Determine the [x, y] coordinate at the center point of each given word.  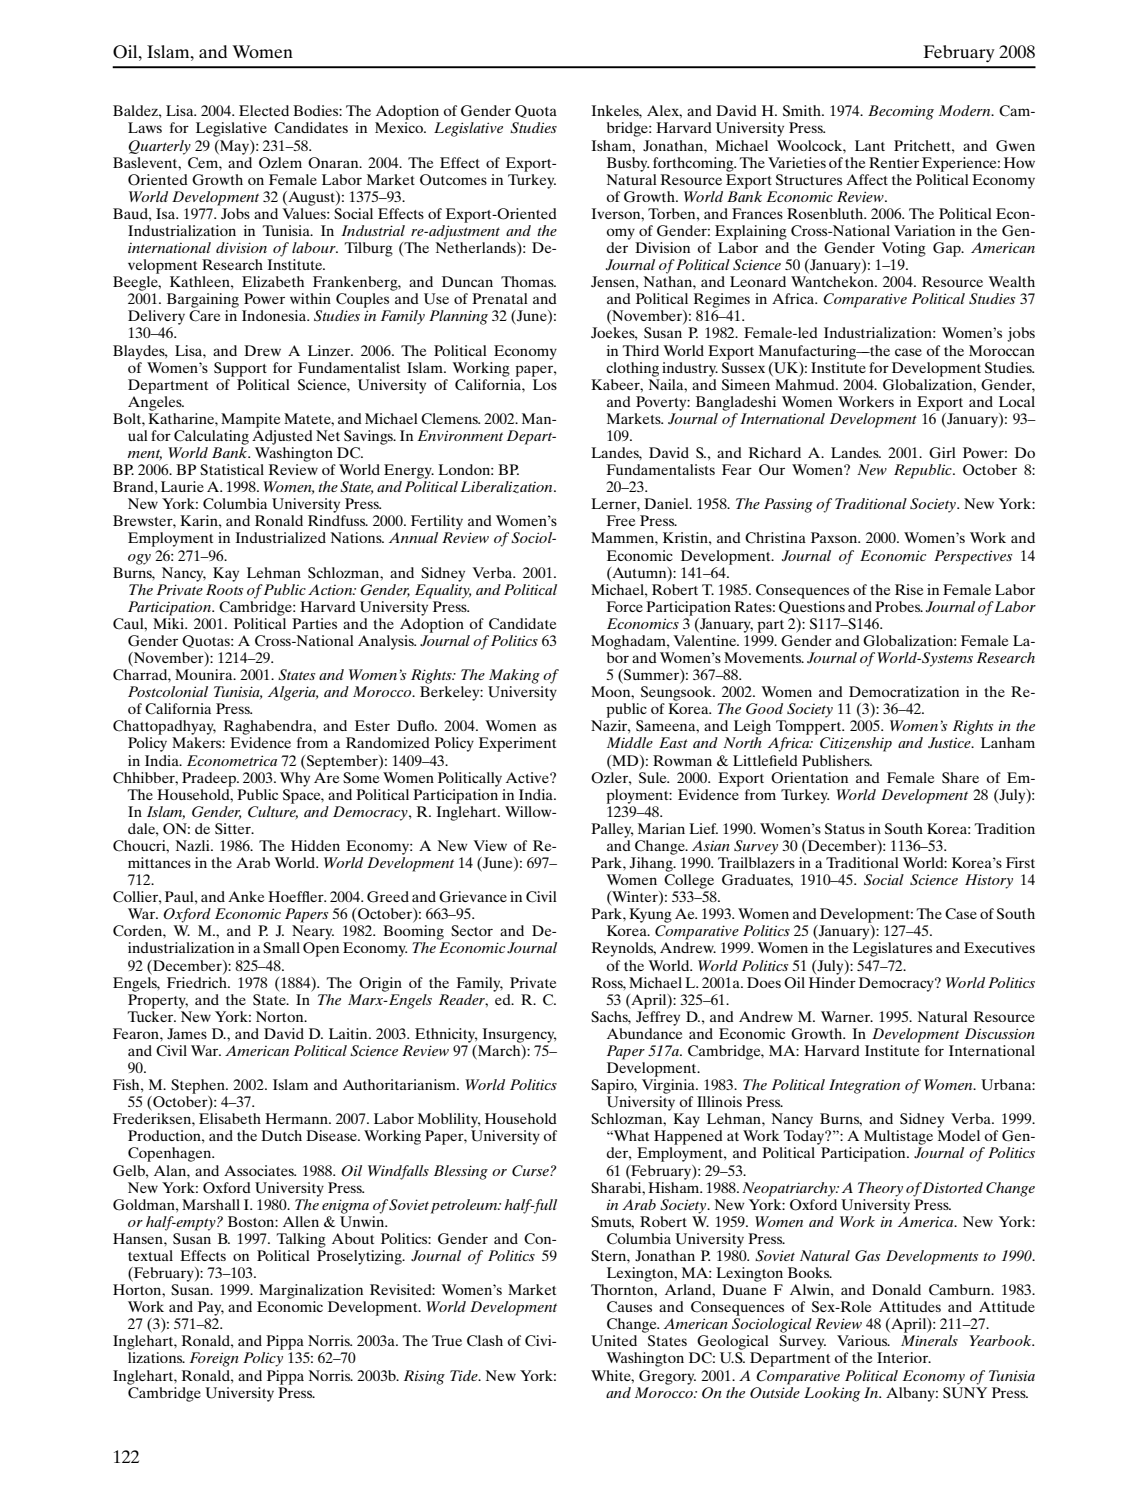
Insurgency [519, 1035]
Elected [264, 110]
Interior [903, 1357]
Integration [864, 1086]
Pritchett [923, 145]
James [187, 1034]
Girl [942, 453]
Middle [630, 742]
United [614, 1341]
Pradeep [210, 779]
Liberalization [507, 487]
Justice [950, 742]
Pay [211, 1308]
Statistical [232, 470]
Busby [628, 164]
